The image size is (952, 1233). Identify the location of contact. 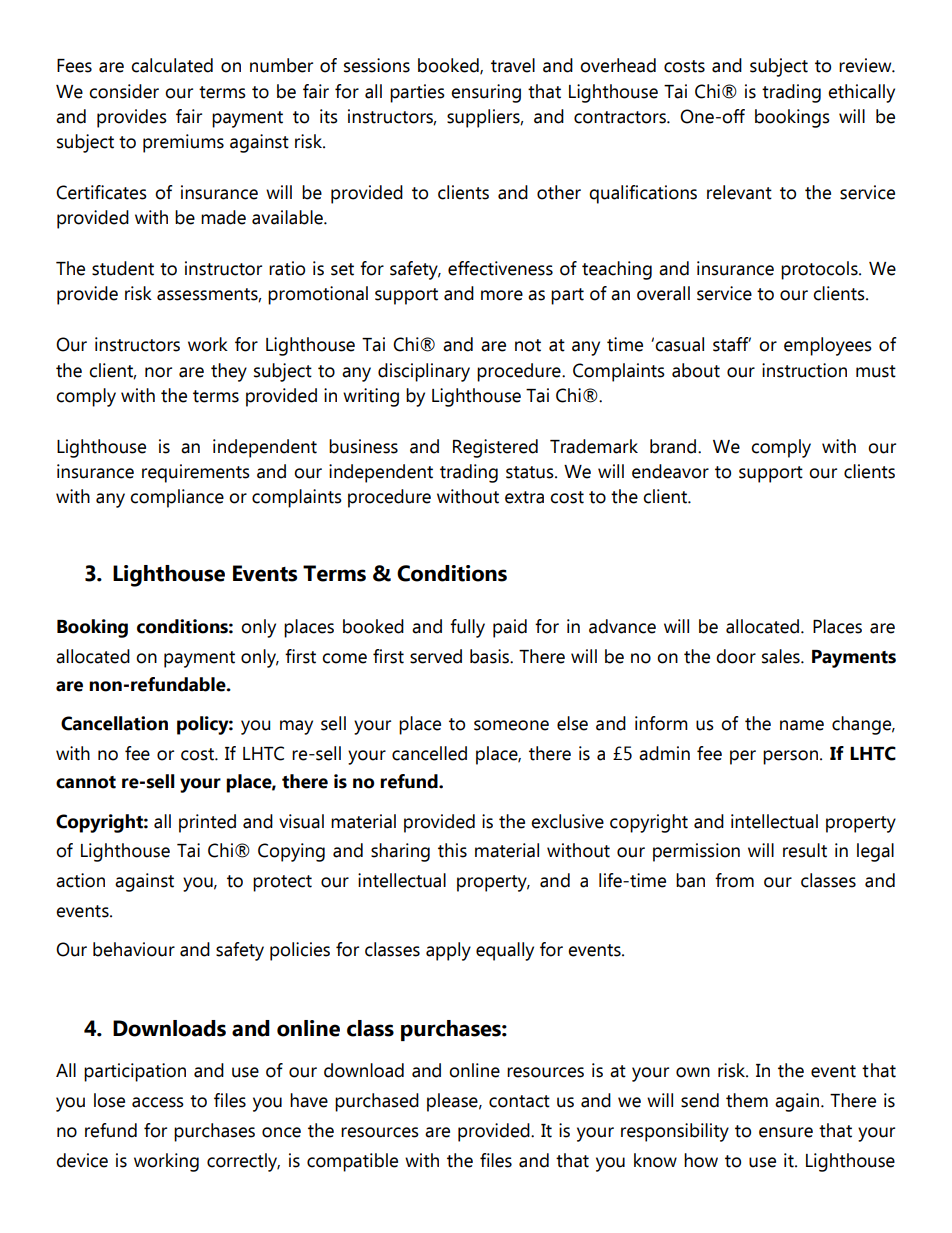
(519, 1101).
